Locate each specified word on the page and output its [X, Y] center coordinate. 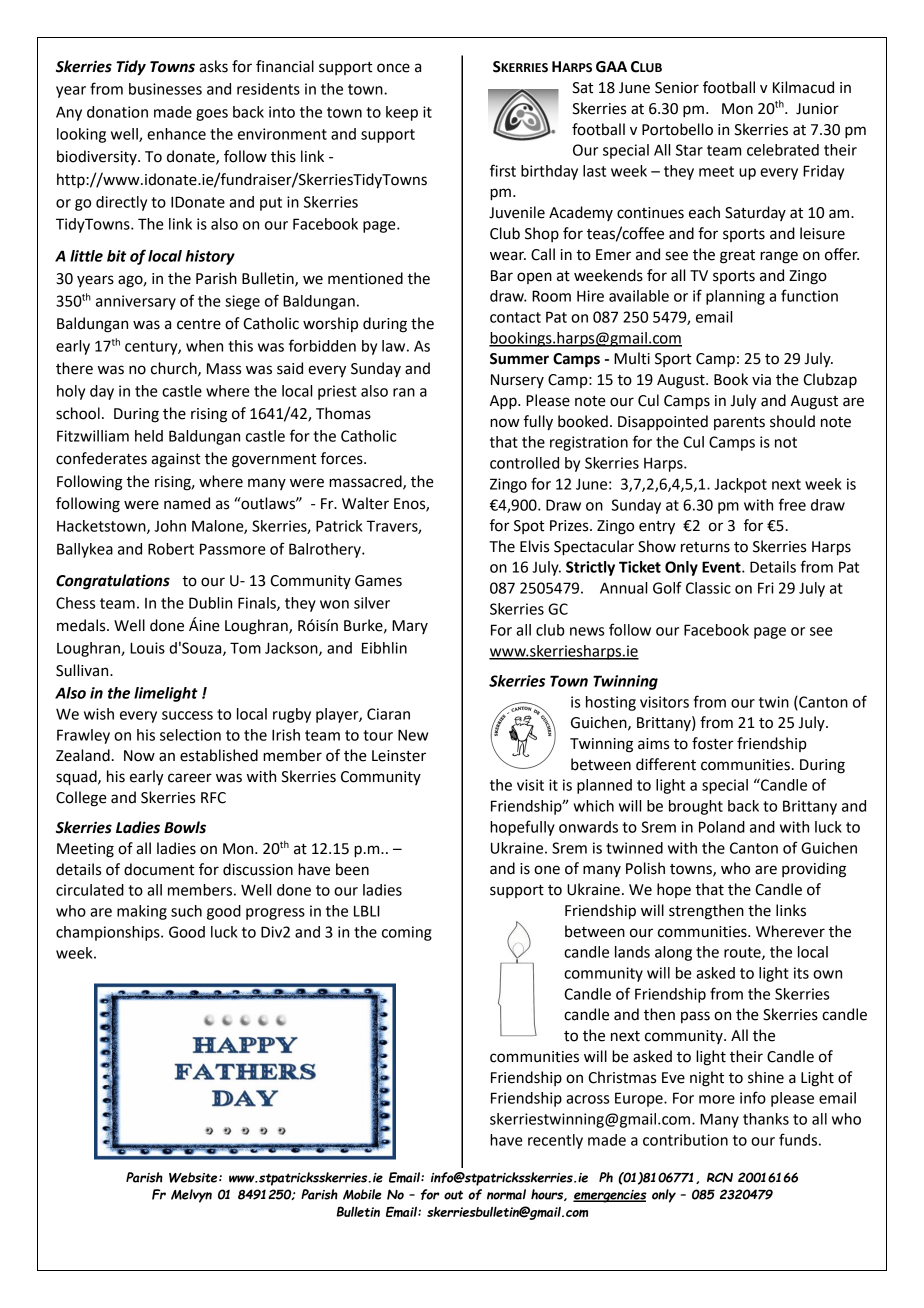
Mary [410, 627]
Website [194, 1177]
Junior [817, 109]
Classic [708, 588]
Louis [147, 648]
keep [402, 113]
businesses [165, 89]
